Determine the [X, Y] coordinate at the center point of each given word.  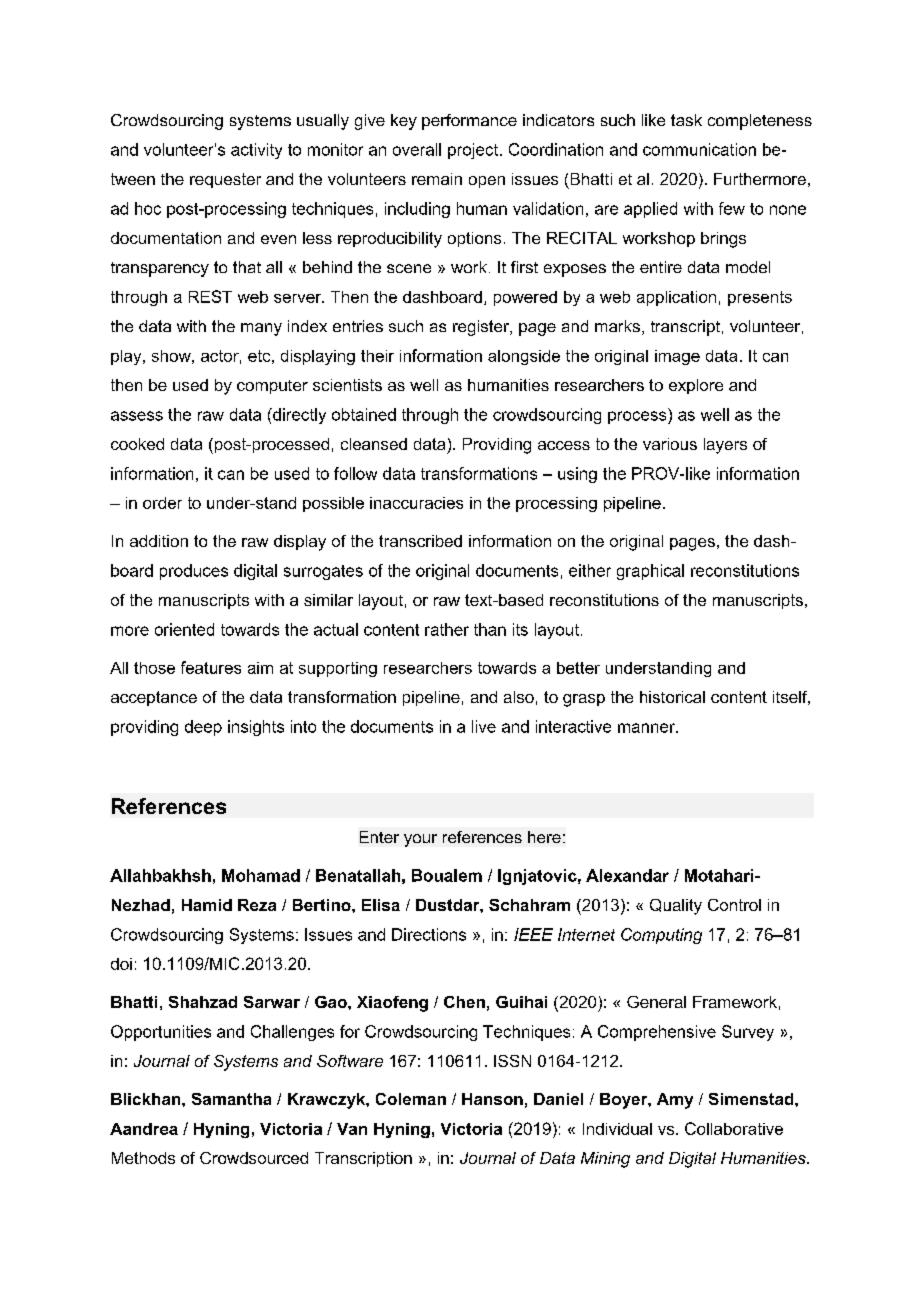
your [420, 840]
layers [725, 446]
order [162, 503]
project [474, 151]
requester [225, 180]
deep [203, 728]
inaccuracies [416, 503]
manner [647, 728]
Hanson [492, 1099]
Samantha [231, 1099]
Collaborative [734, 1128]
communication [699, 149]
